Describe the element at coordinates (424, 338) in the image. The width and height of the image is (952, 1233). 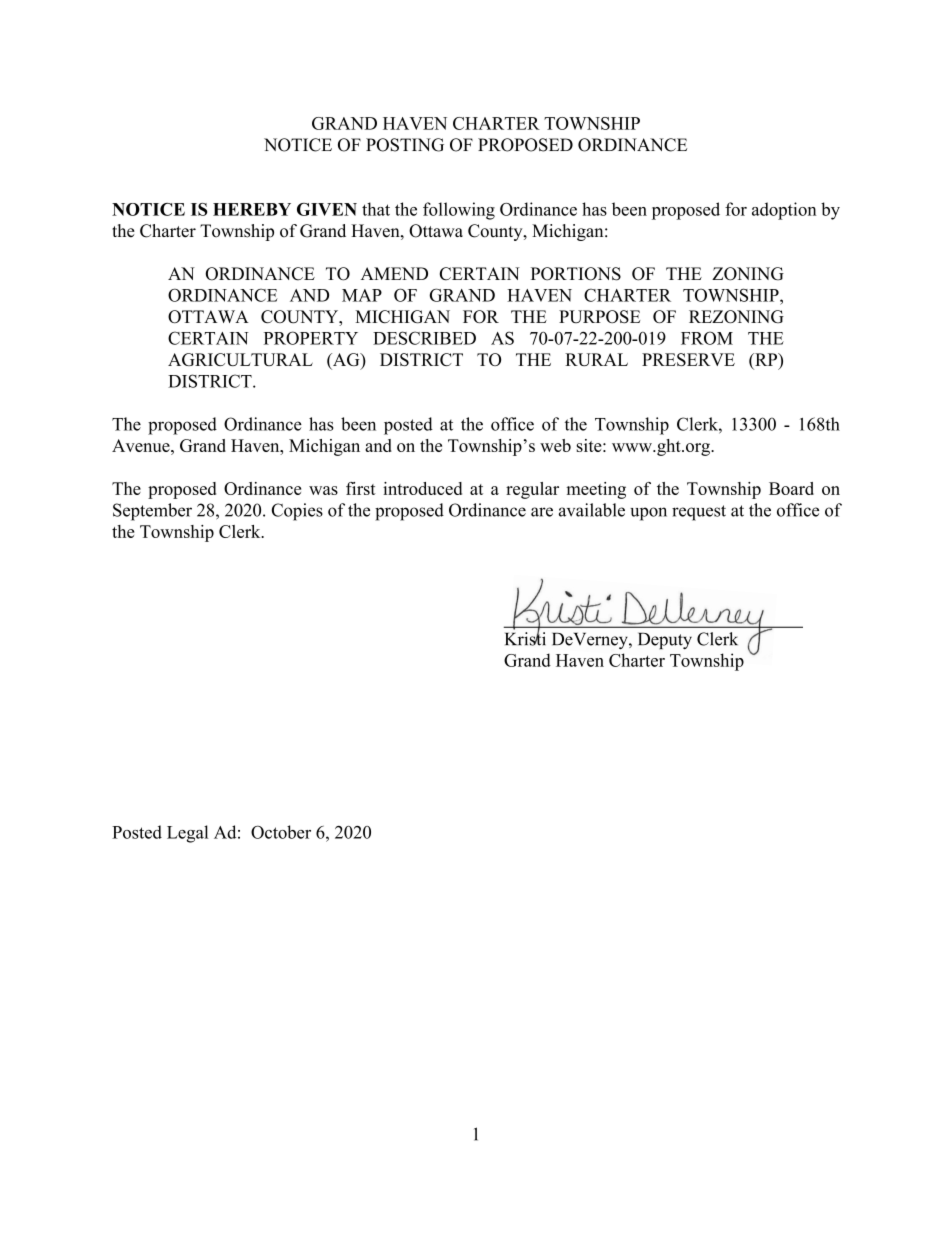
I see `DESCRIBED` at that location.
